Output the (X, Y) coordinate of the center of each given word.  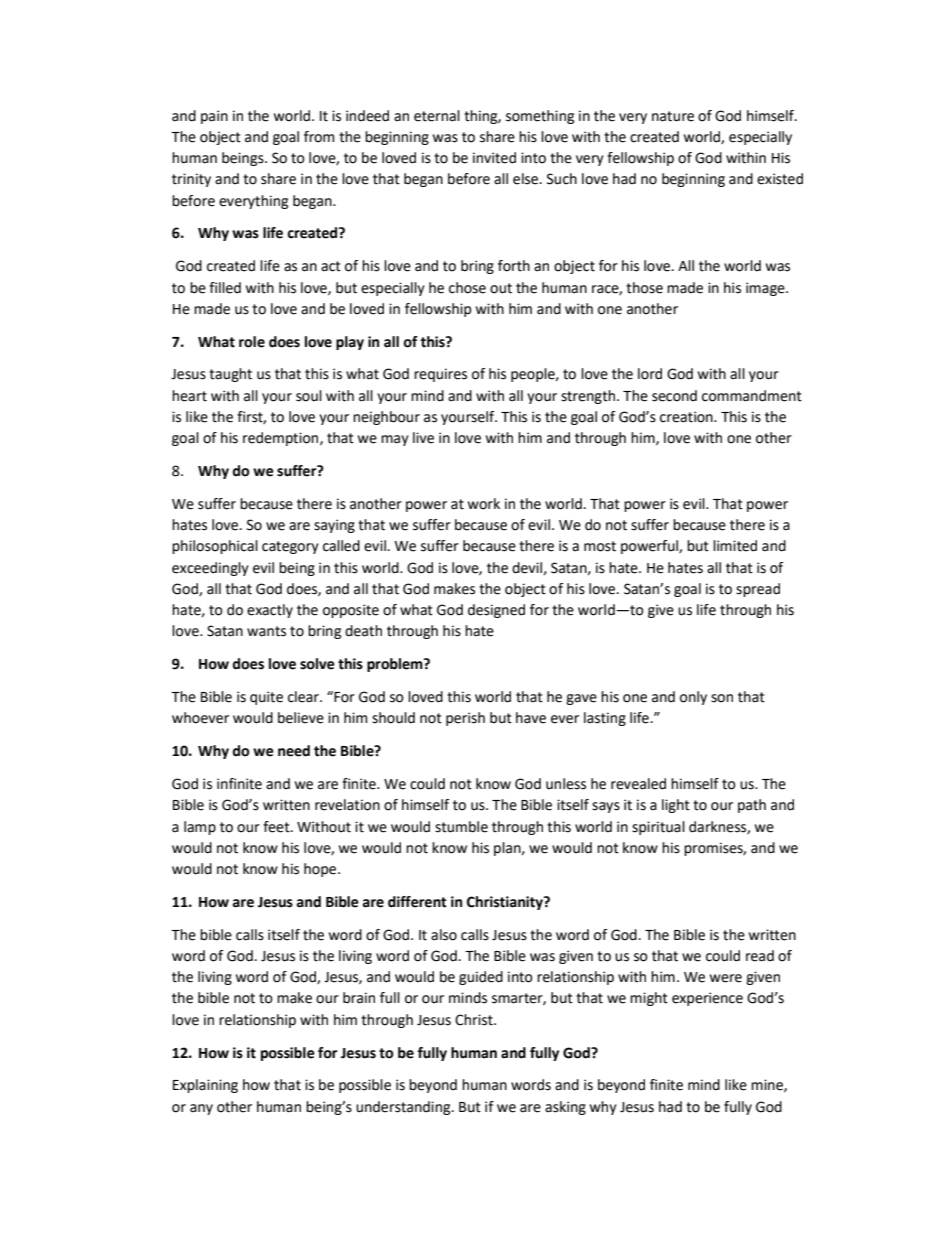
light (676, 806)
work (484, 504)
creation (687, 417)
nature (673, 116)
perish (465, 719)
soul (309, 396)
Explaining (205, 1086)
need (294, 751)
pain (214, 117)
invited (494, 158)
